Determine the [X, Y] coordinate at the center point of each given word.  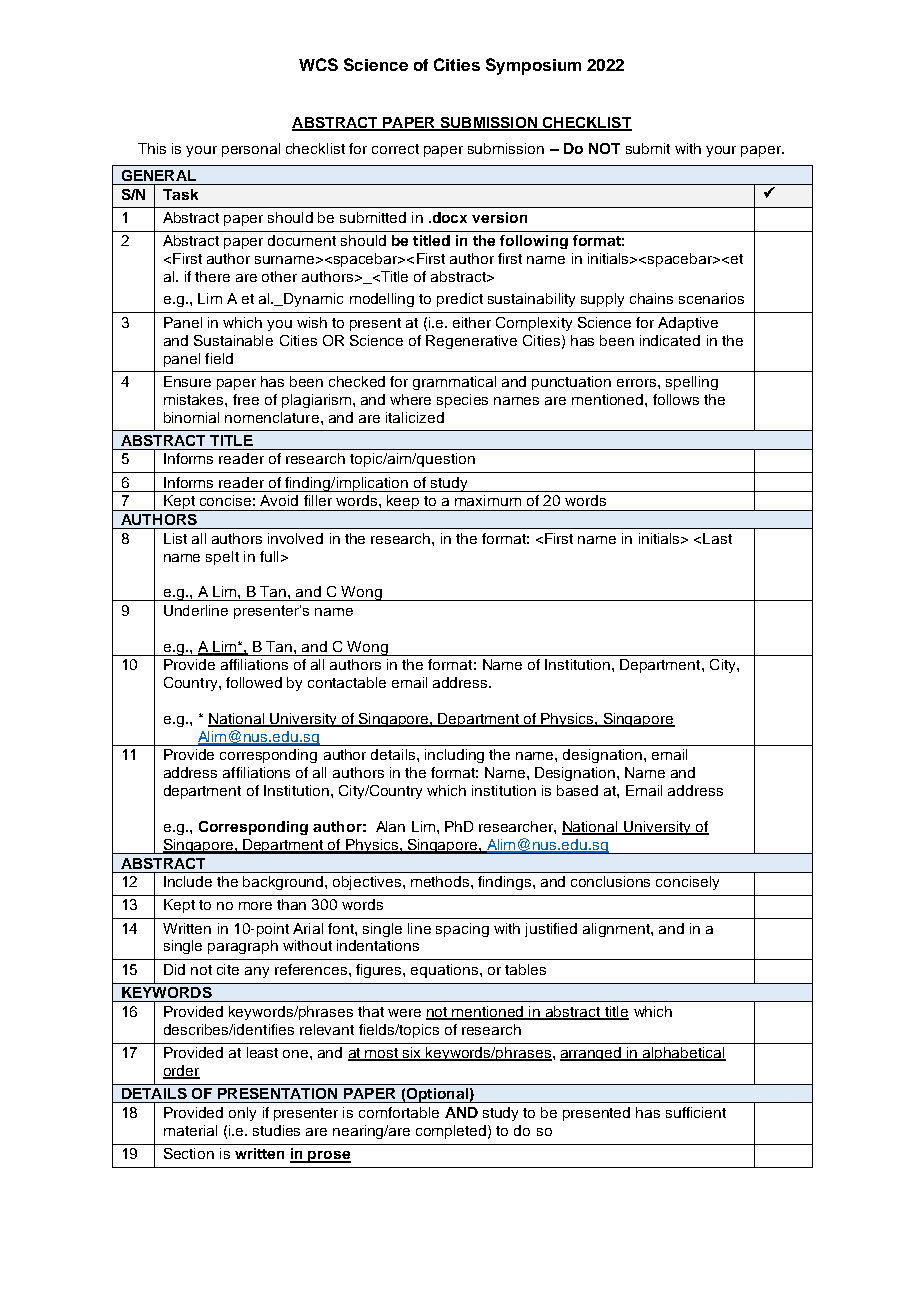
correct [395, 149]
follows [676, 399]
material [190, 1130]
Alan [390, 826]
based [577, 790]
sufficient [696, 1112]
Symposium [533, 66]
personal [251, 150]
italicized [415, 417]
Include [188, 881]
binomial [191, 417]
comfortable [399, 1112]
